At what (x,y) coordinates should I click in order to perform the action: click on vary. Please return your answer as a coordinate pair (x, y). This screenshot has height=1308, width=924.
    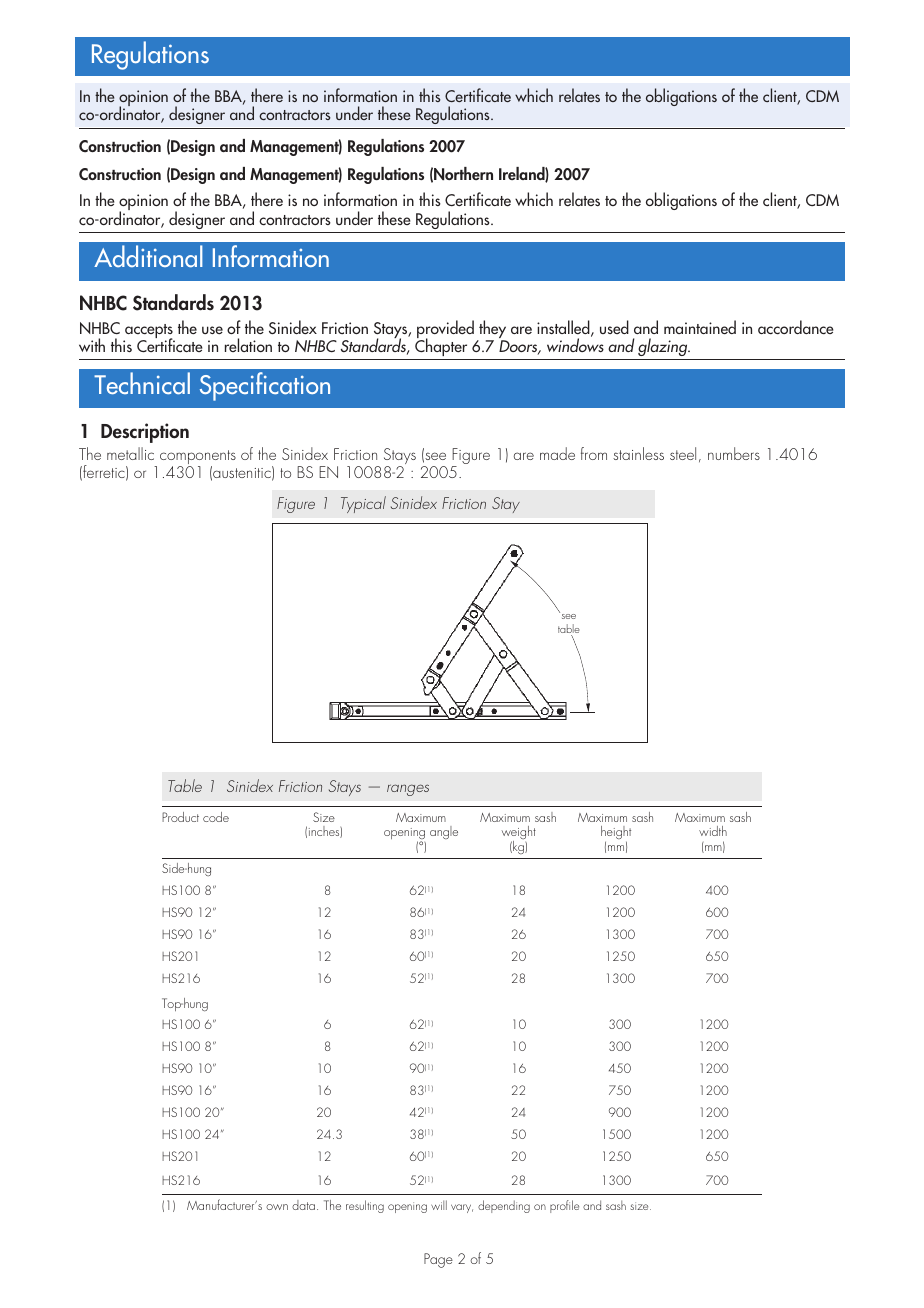
    Looking at the image, I should click on (462, 1208).
